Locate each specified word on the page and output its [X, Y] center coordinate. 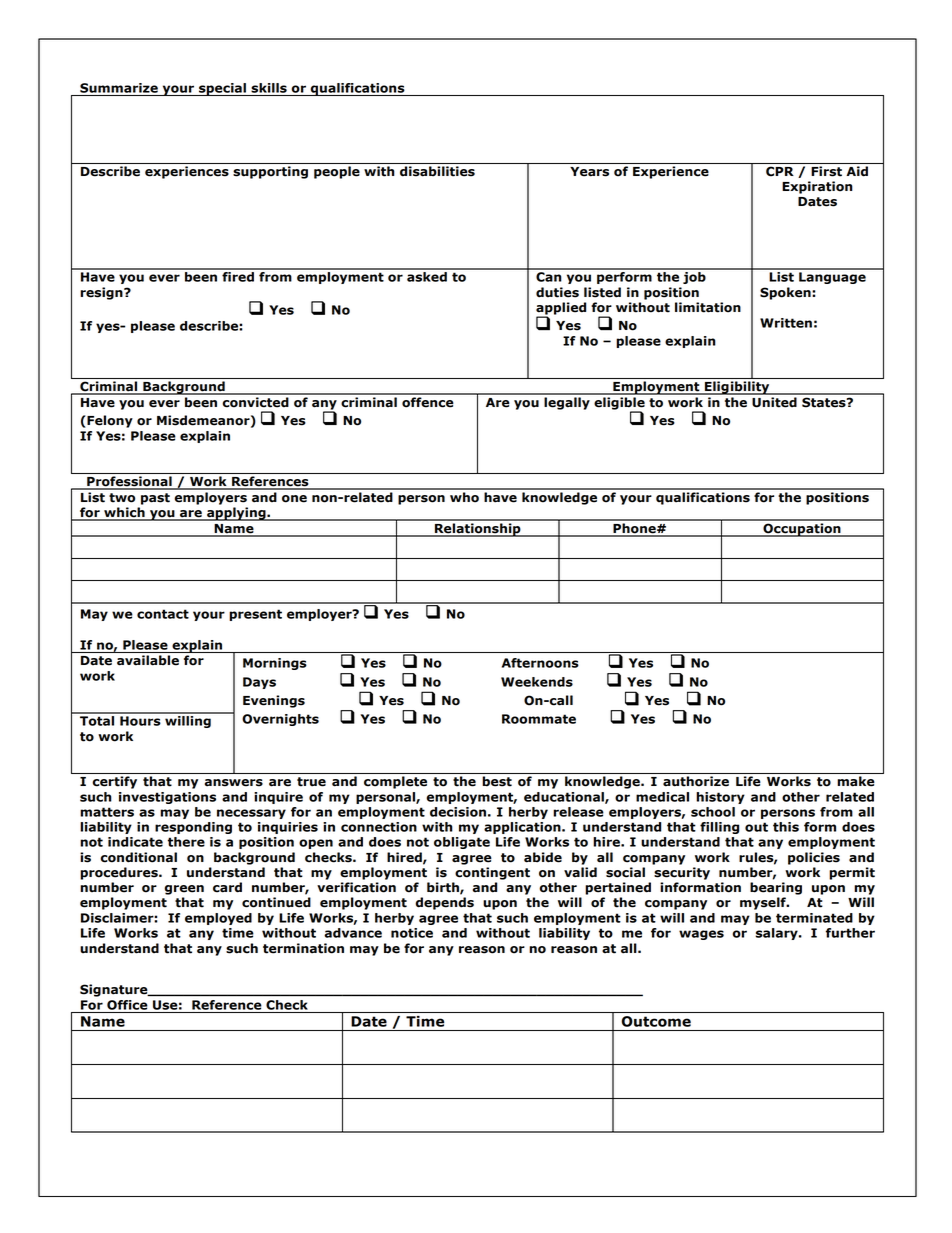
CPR [780, 171]
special [222, 89]
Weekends [537, 682]
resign [102, 293]
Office [127, 1005]
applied [561, 309]
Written [786, 323]
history [720, 798]
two [122, 498]
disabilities [437, 171]
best [497, 781]
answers [234, 783]
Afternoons [540, 663]
